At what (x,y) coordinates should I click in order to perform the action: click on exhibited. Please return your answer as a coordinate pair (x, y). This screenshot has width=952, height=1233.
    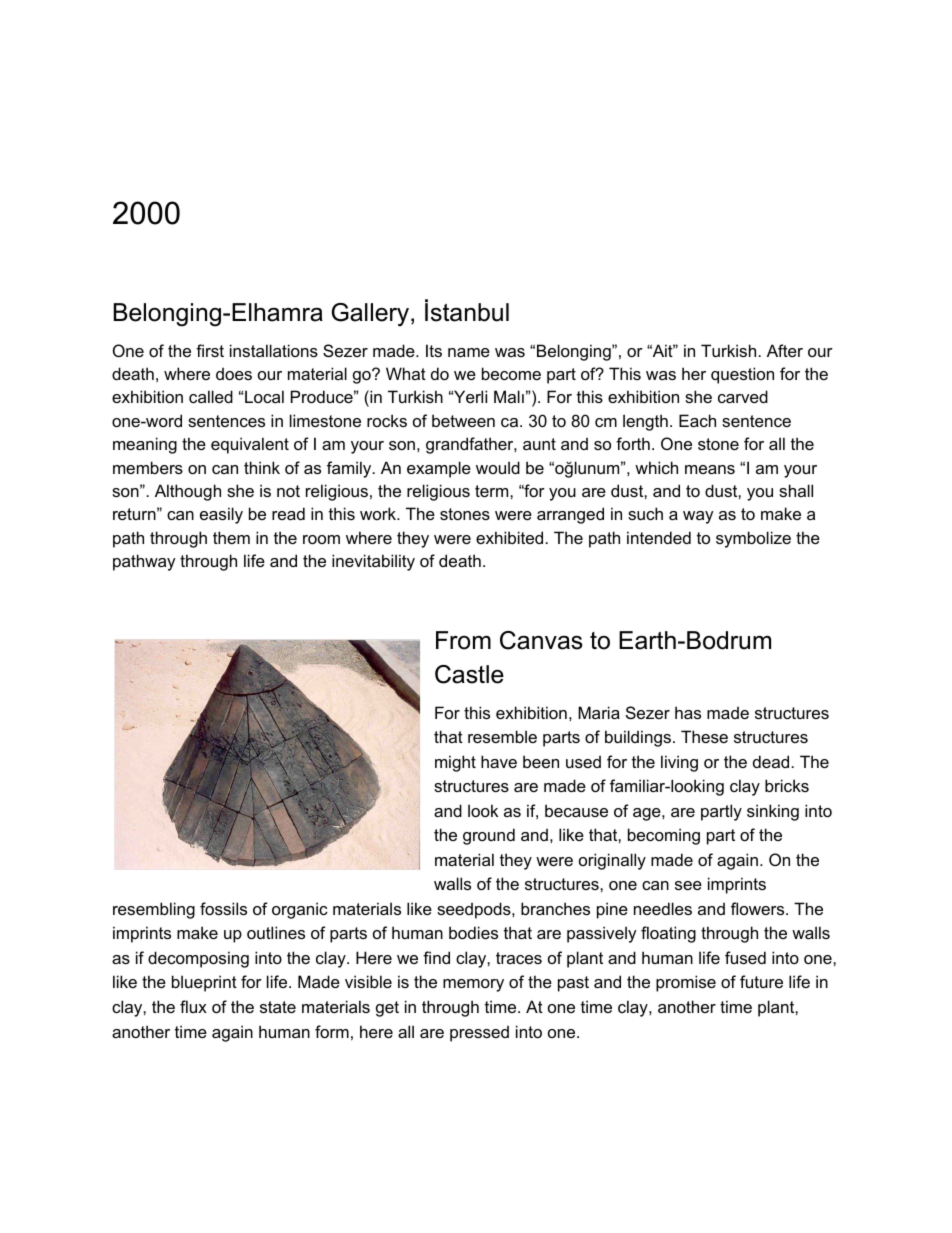
    Looking at the image, I should click on (509, 537).
